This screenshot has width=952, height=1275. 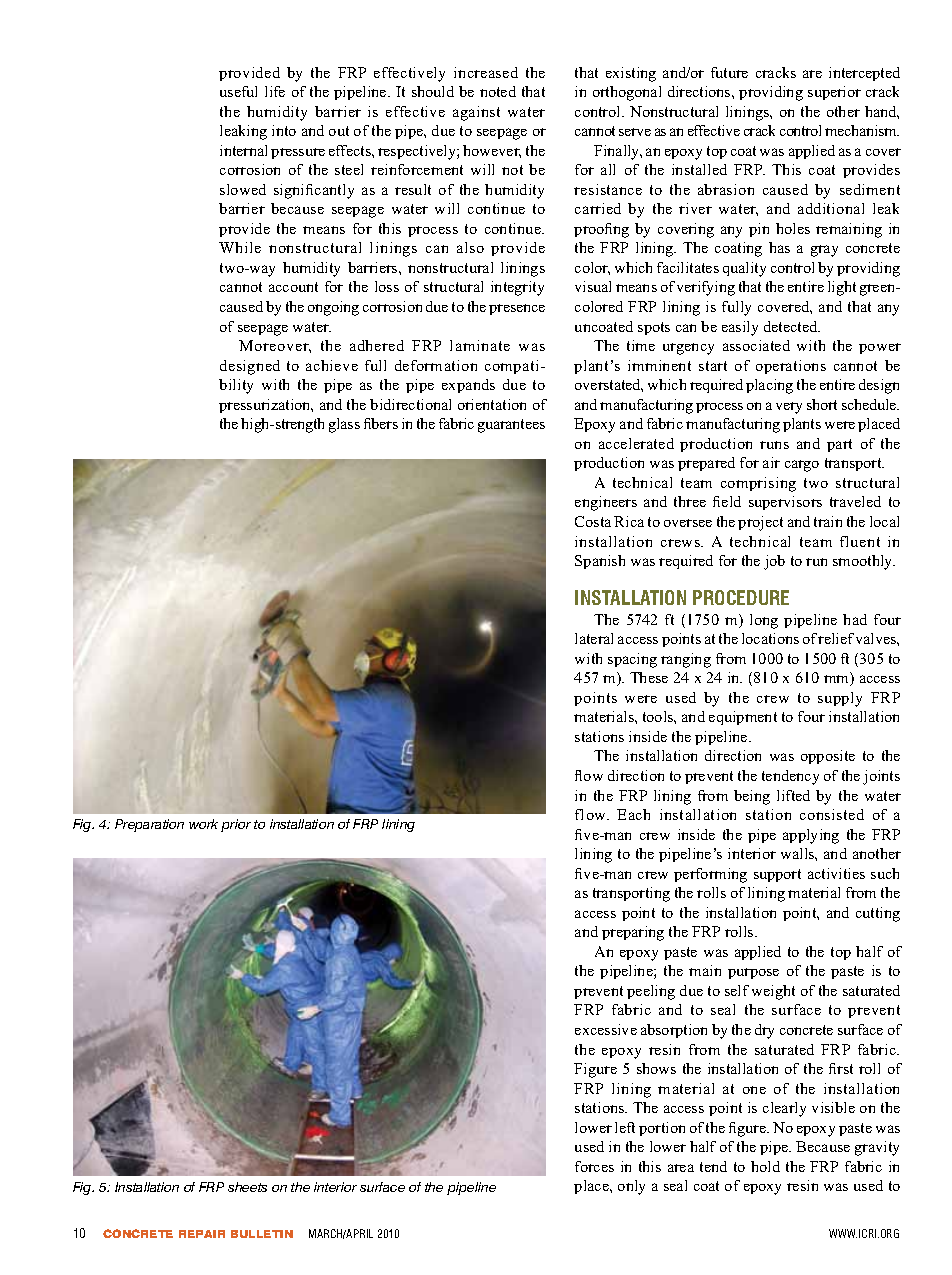 What do you see at coordinates (238, 91) in the screenshot?
I see `useful` at bounding box center [238, 91].
